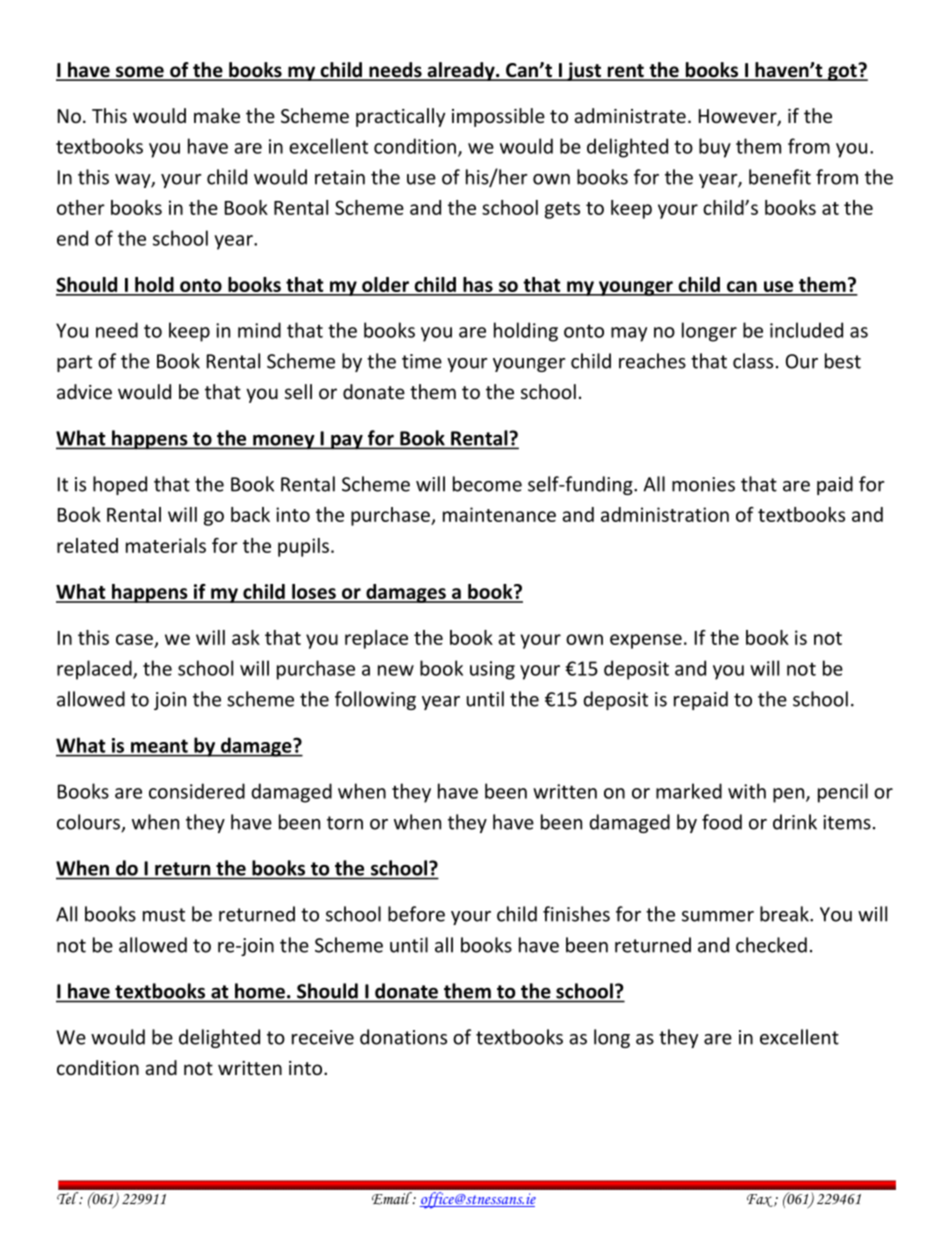 Image resolution: width=952 pixels, height=1233 pixels. What do you see at coordinates (140, 73) in the image?
I see `some` at bounding box center [140, 73].
